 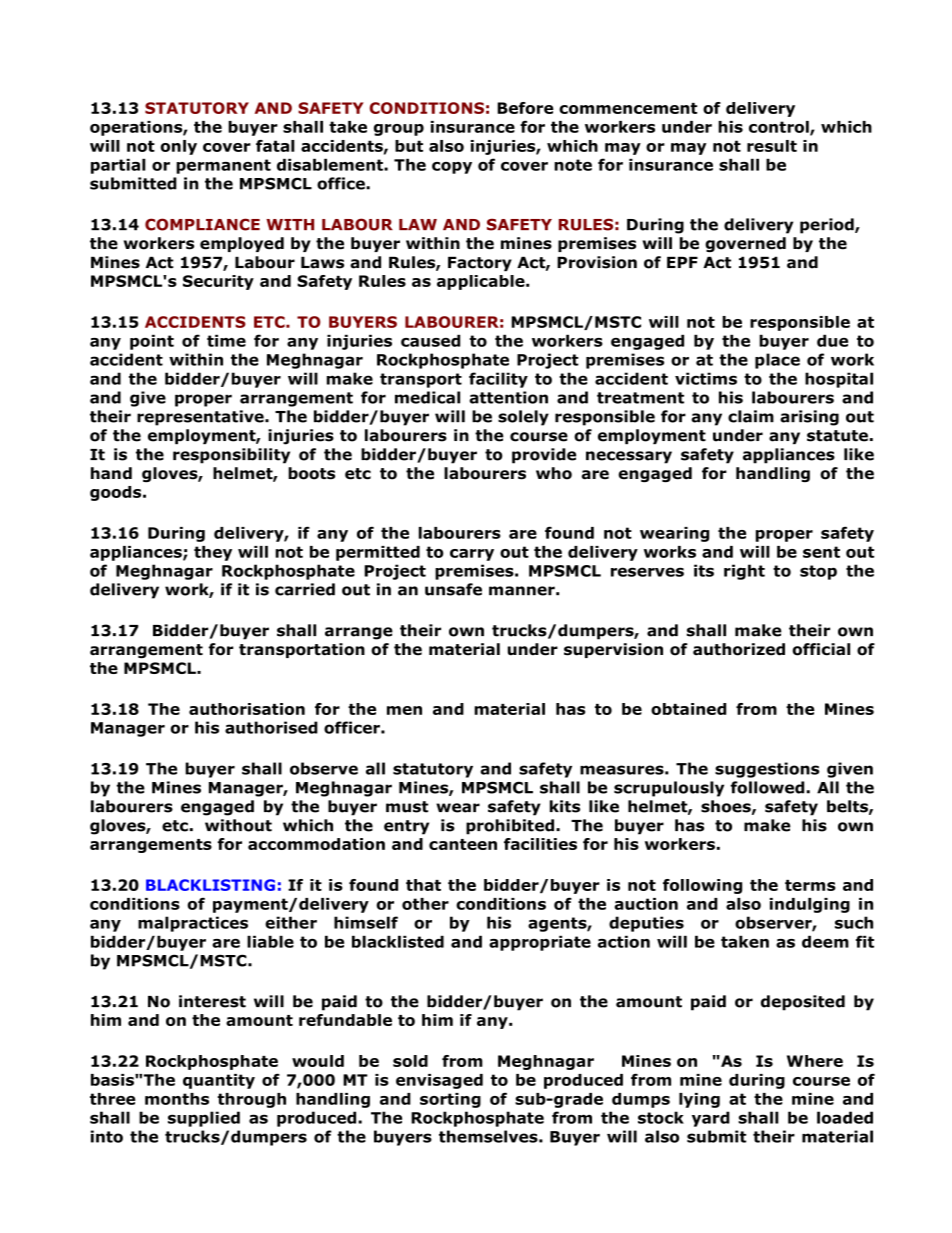 I want to click on supplied, so click(x=204, y=1119).
